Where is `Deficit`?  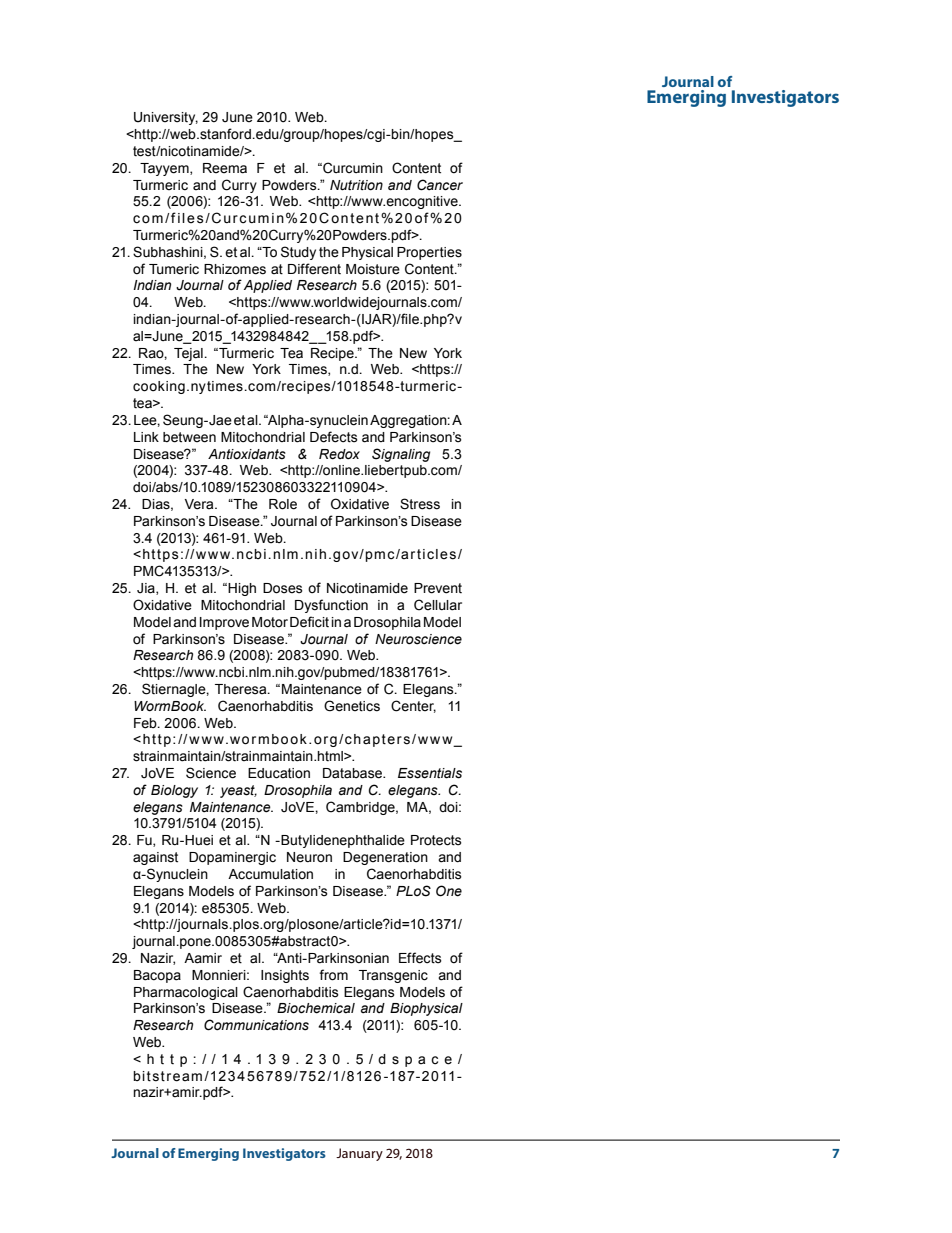 Deficit is located at coordinates (309, 622).
